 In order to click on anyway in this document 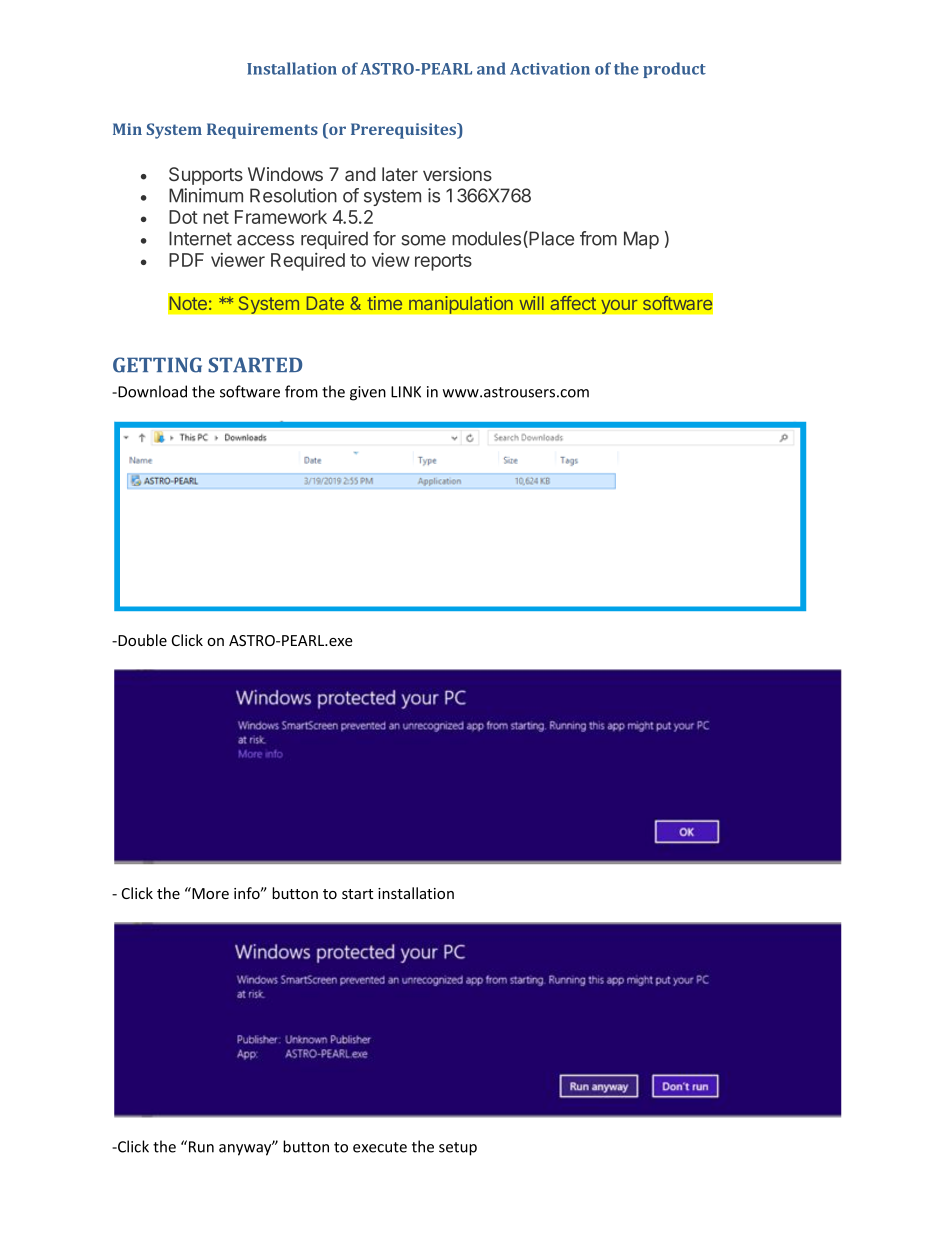, I will do `click(246, 1149)`.
